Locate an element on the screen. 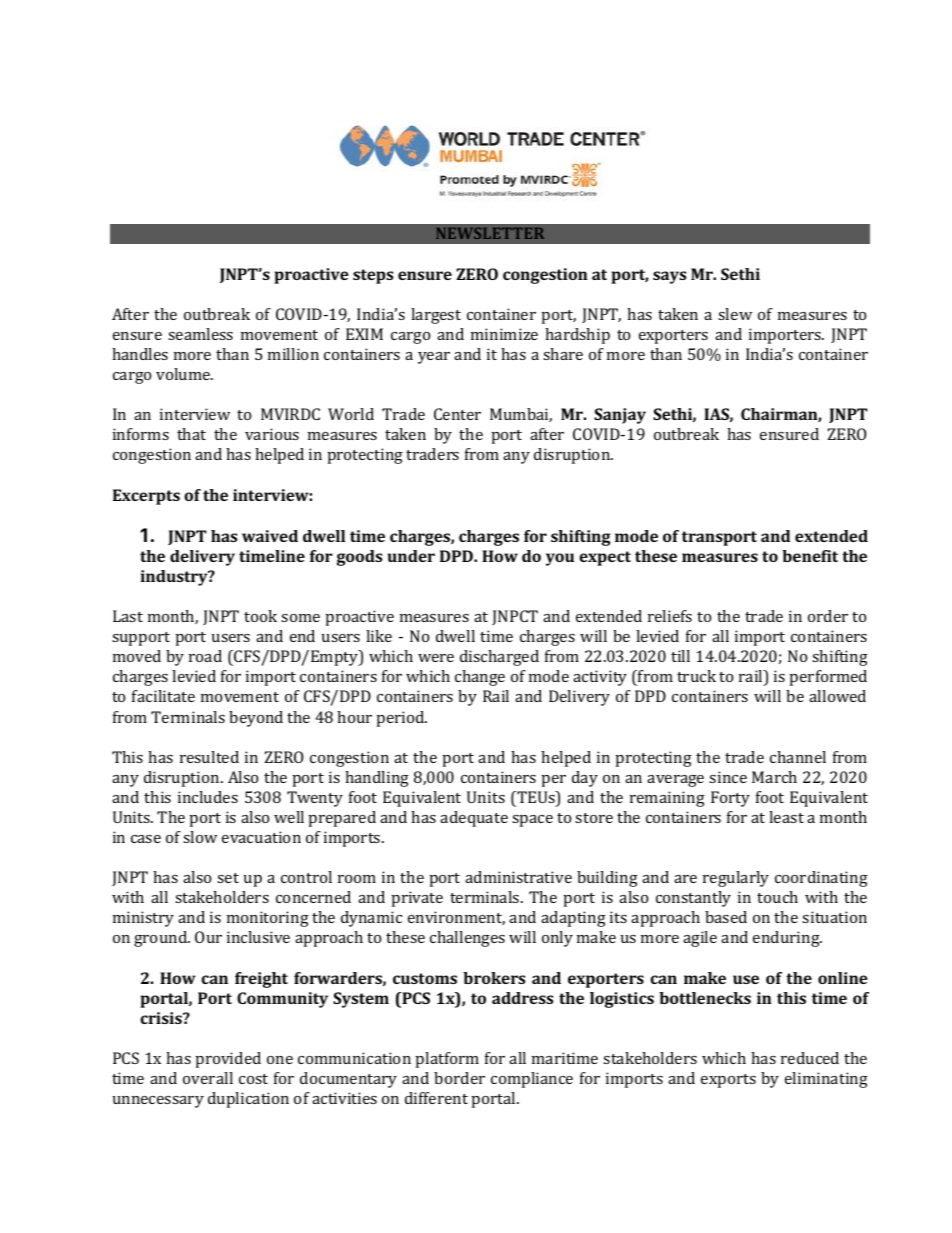  change is located at coordinates (480, 678).
